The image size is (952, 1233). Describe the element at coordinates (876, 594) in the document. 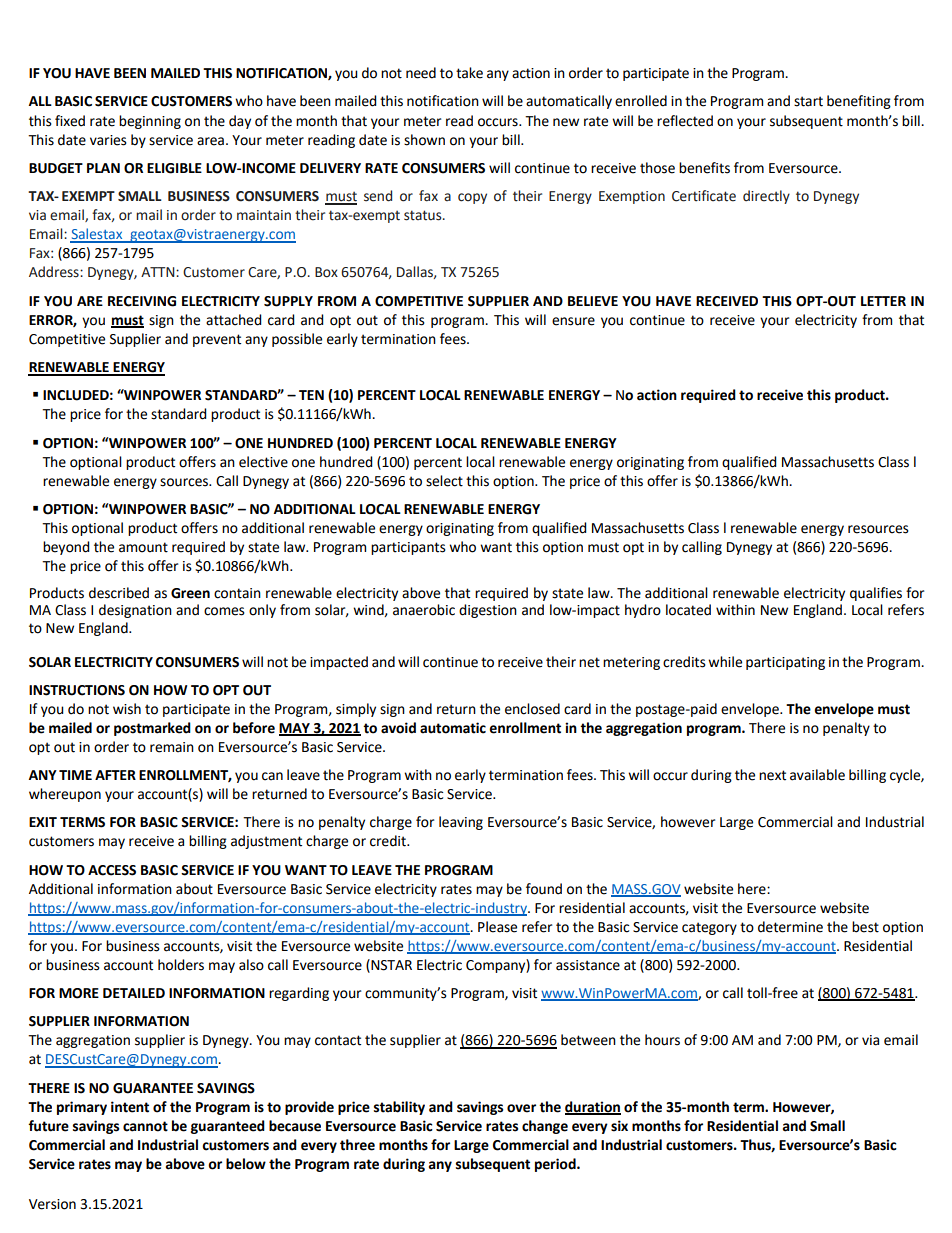

I see `qualifies` at that location.
